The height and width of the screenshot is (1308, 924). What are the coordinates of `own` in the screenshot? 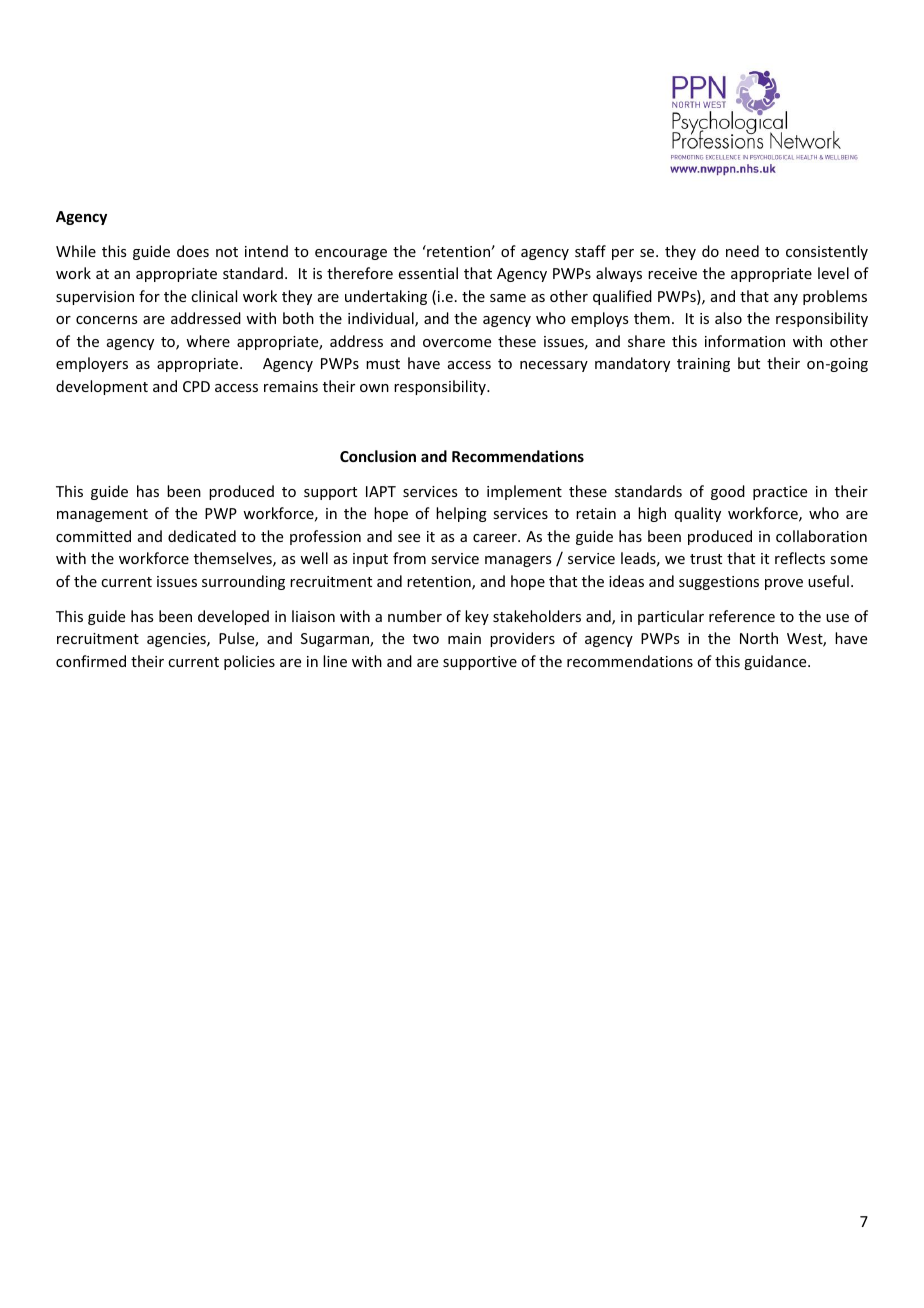 It's located at (374, 388).
